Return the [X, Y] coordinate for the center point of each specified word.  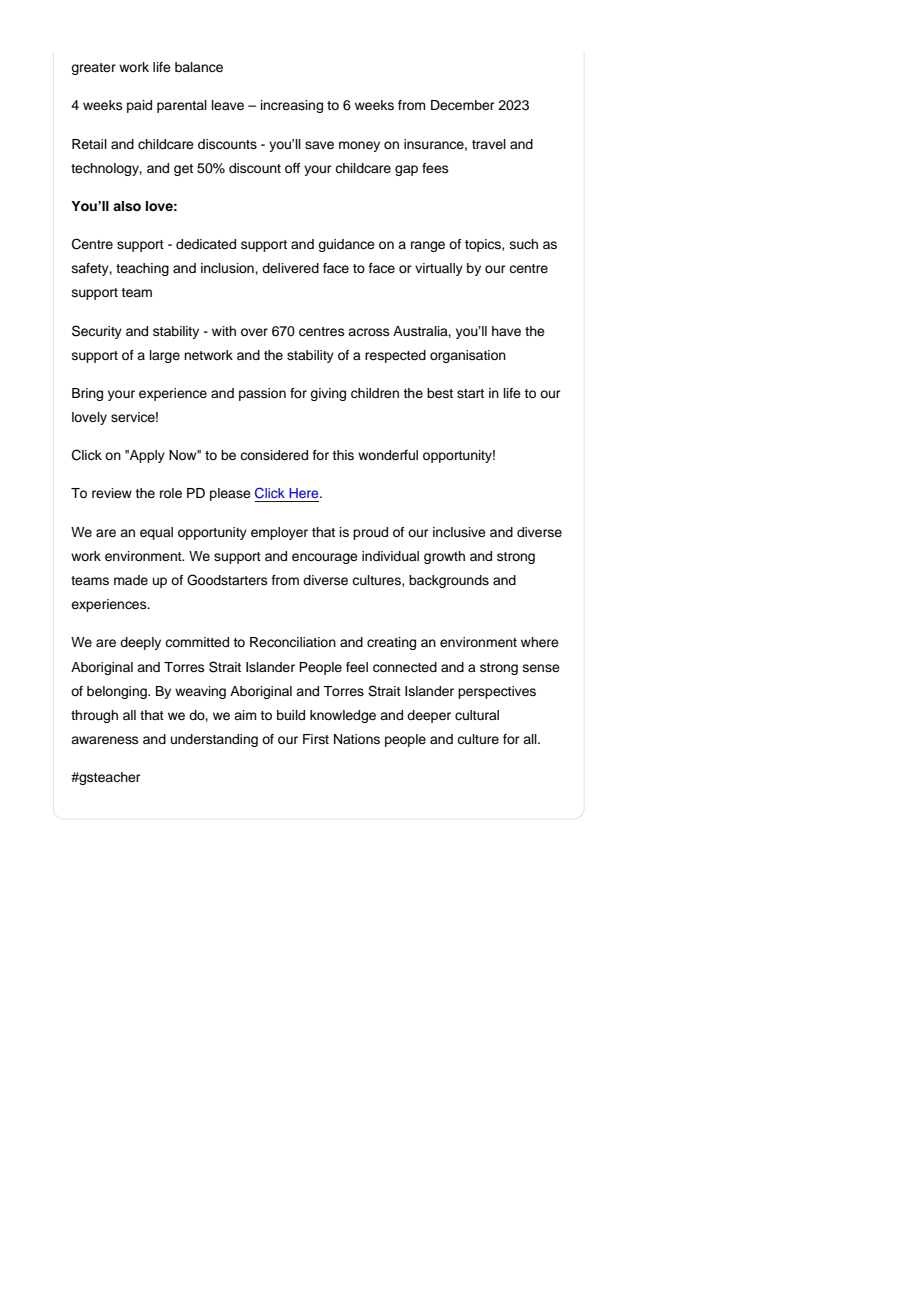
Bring [87, 394]
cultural [477, 715]
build [291, 715]
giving [328, 394]
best [440, 393]
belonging [118, 692]
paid [139, 106]
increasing [292, 106]
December [463, 105]
